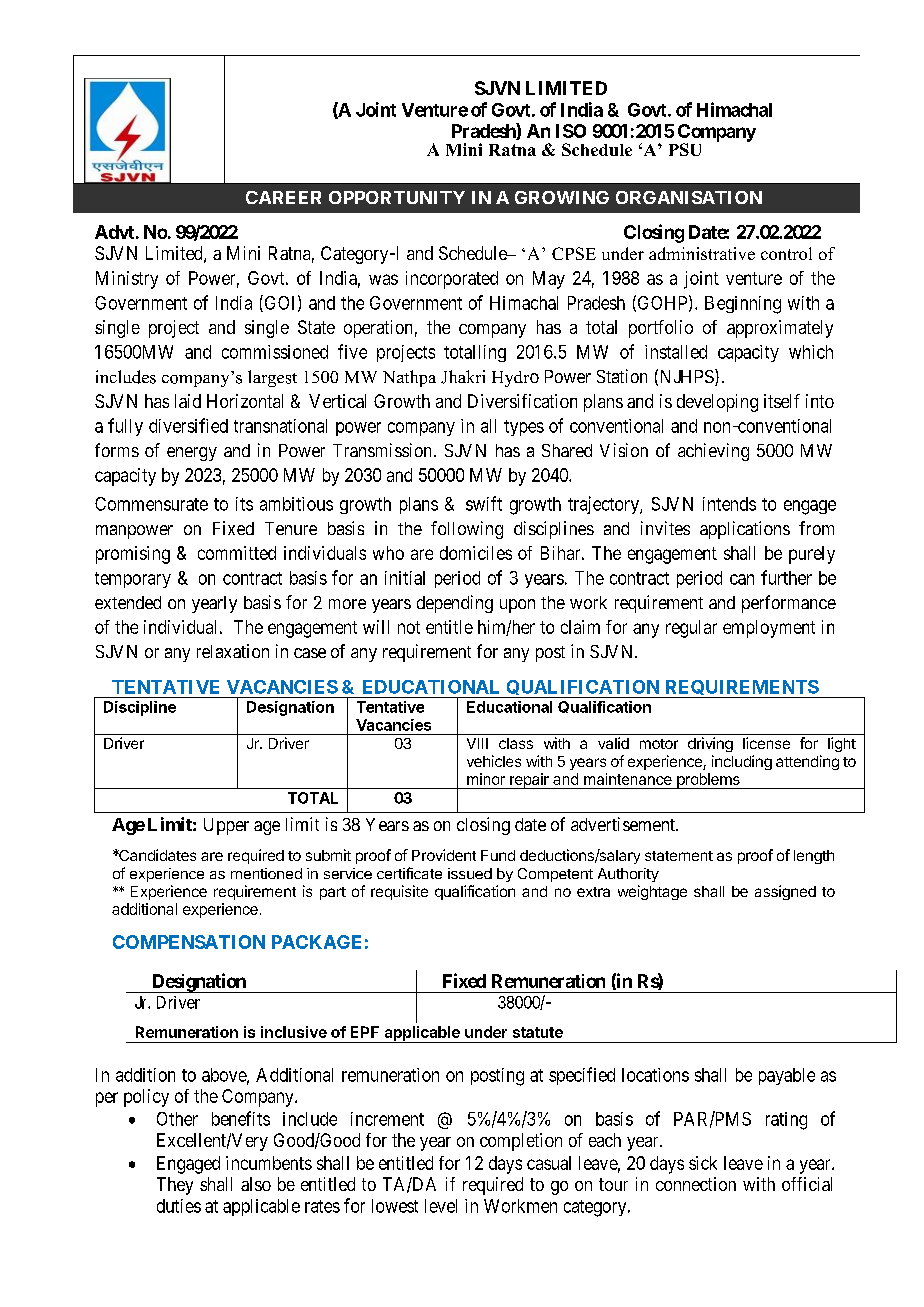 The width and height of the page is (924, 1307). I want to click on CAREER, so click(283, 197).
